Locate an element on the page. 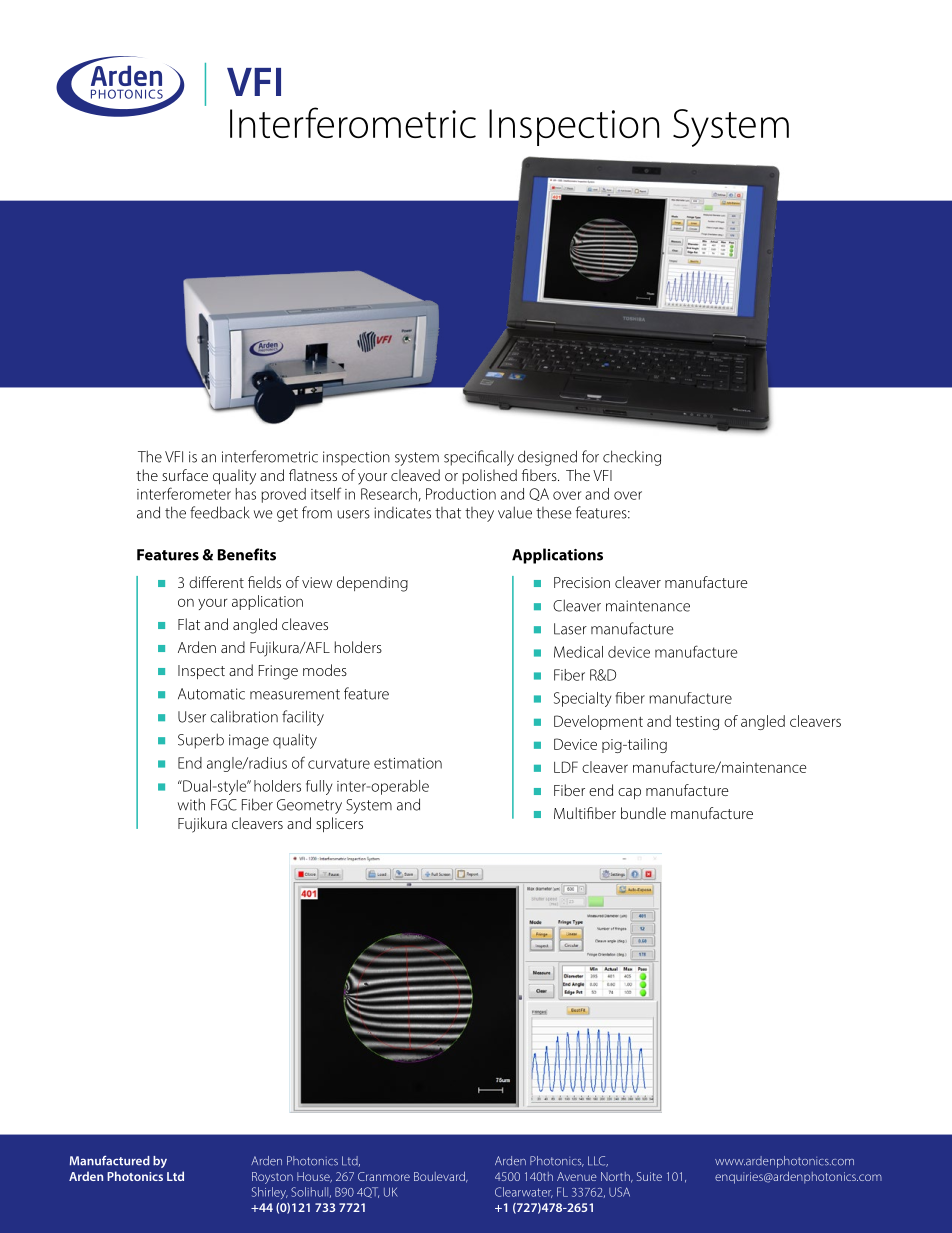 The height and width of the page is (1233, 952). bundle is located at coordinates (643, 813).
